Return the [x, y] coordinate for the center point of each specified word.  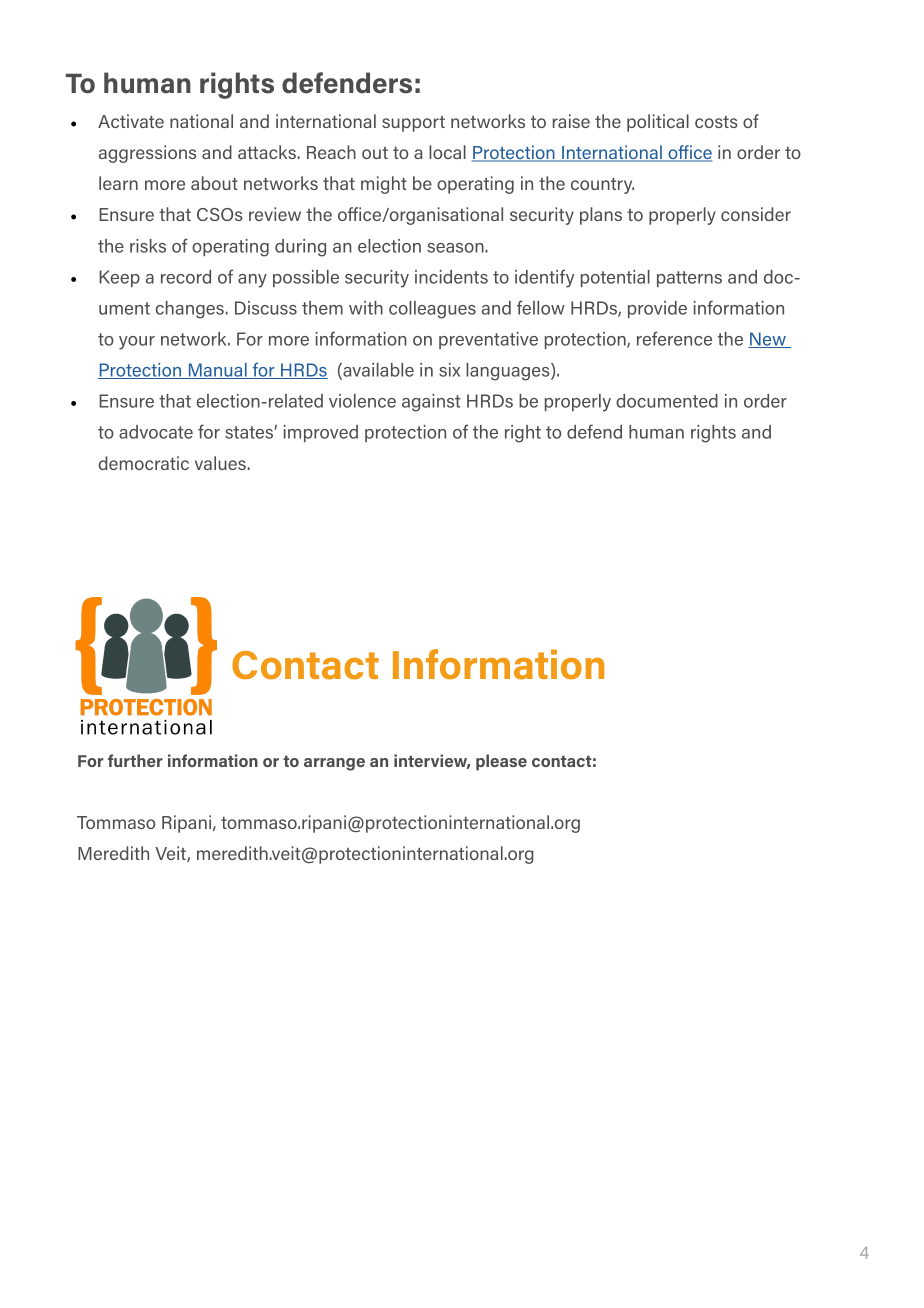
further [135, 760]
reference [674, 338]
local [447, 152]
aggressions [147, 154]
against [431, 403]
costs [716, 122]
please [501, 762]
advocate [156, 432]
